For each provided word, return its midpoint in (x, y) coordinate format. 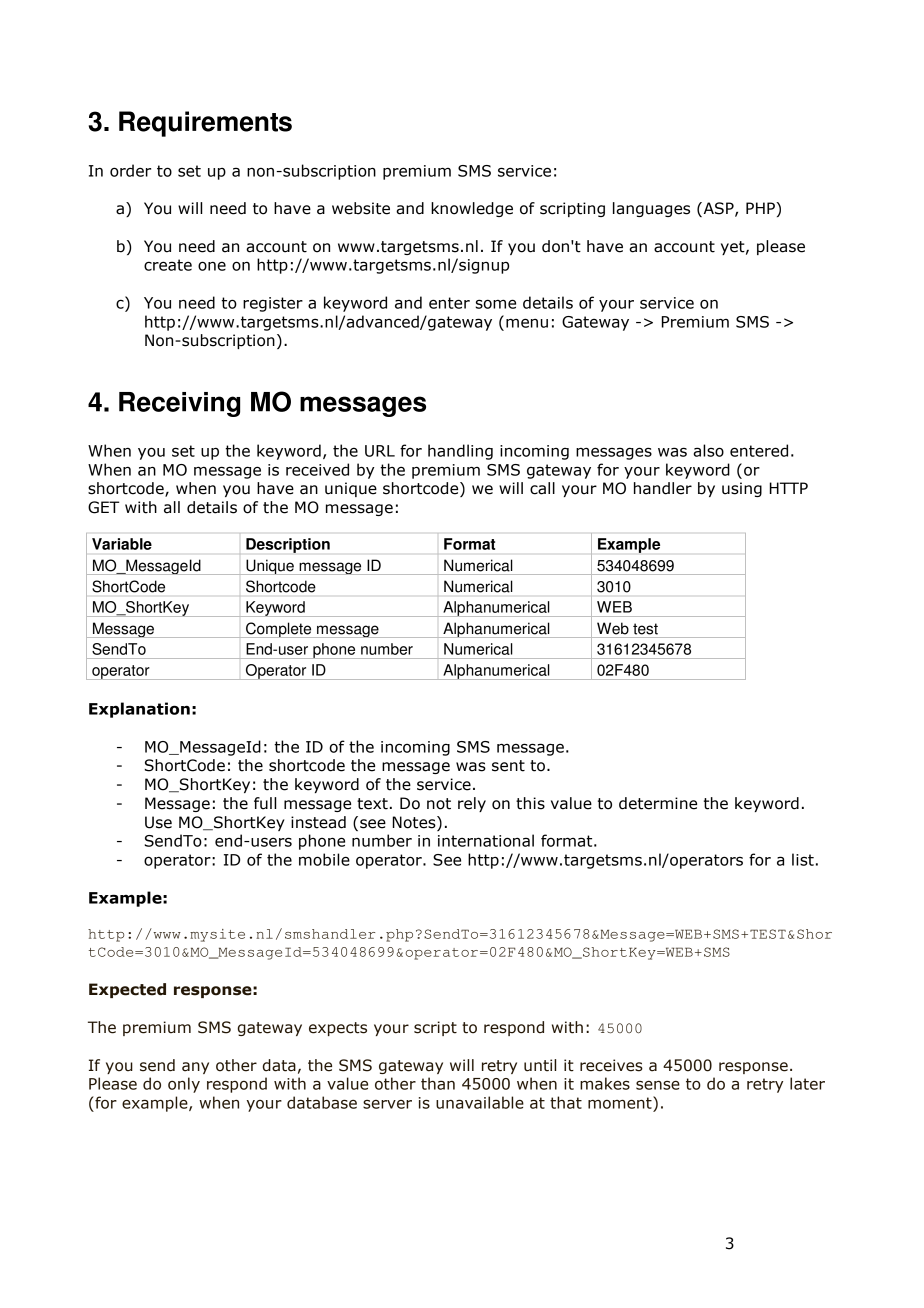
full (265, 803)
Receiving (179, 404)
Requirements (205, 124)
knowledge (472, 209)
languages (651, 209)
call (542, 488)
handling (460, 452)
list (803, 859)
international (486, 840)
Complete (279, 630)
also (708, 450)
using (742, 489)
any (195, 1068)
